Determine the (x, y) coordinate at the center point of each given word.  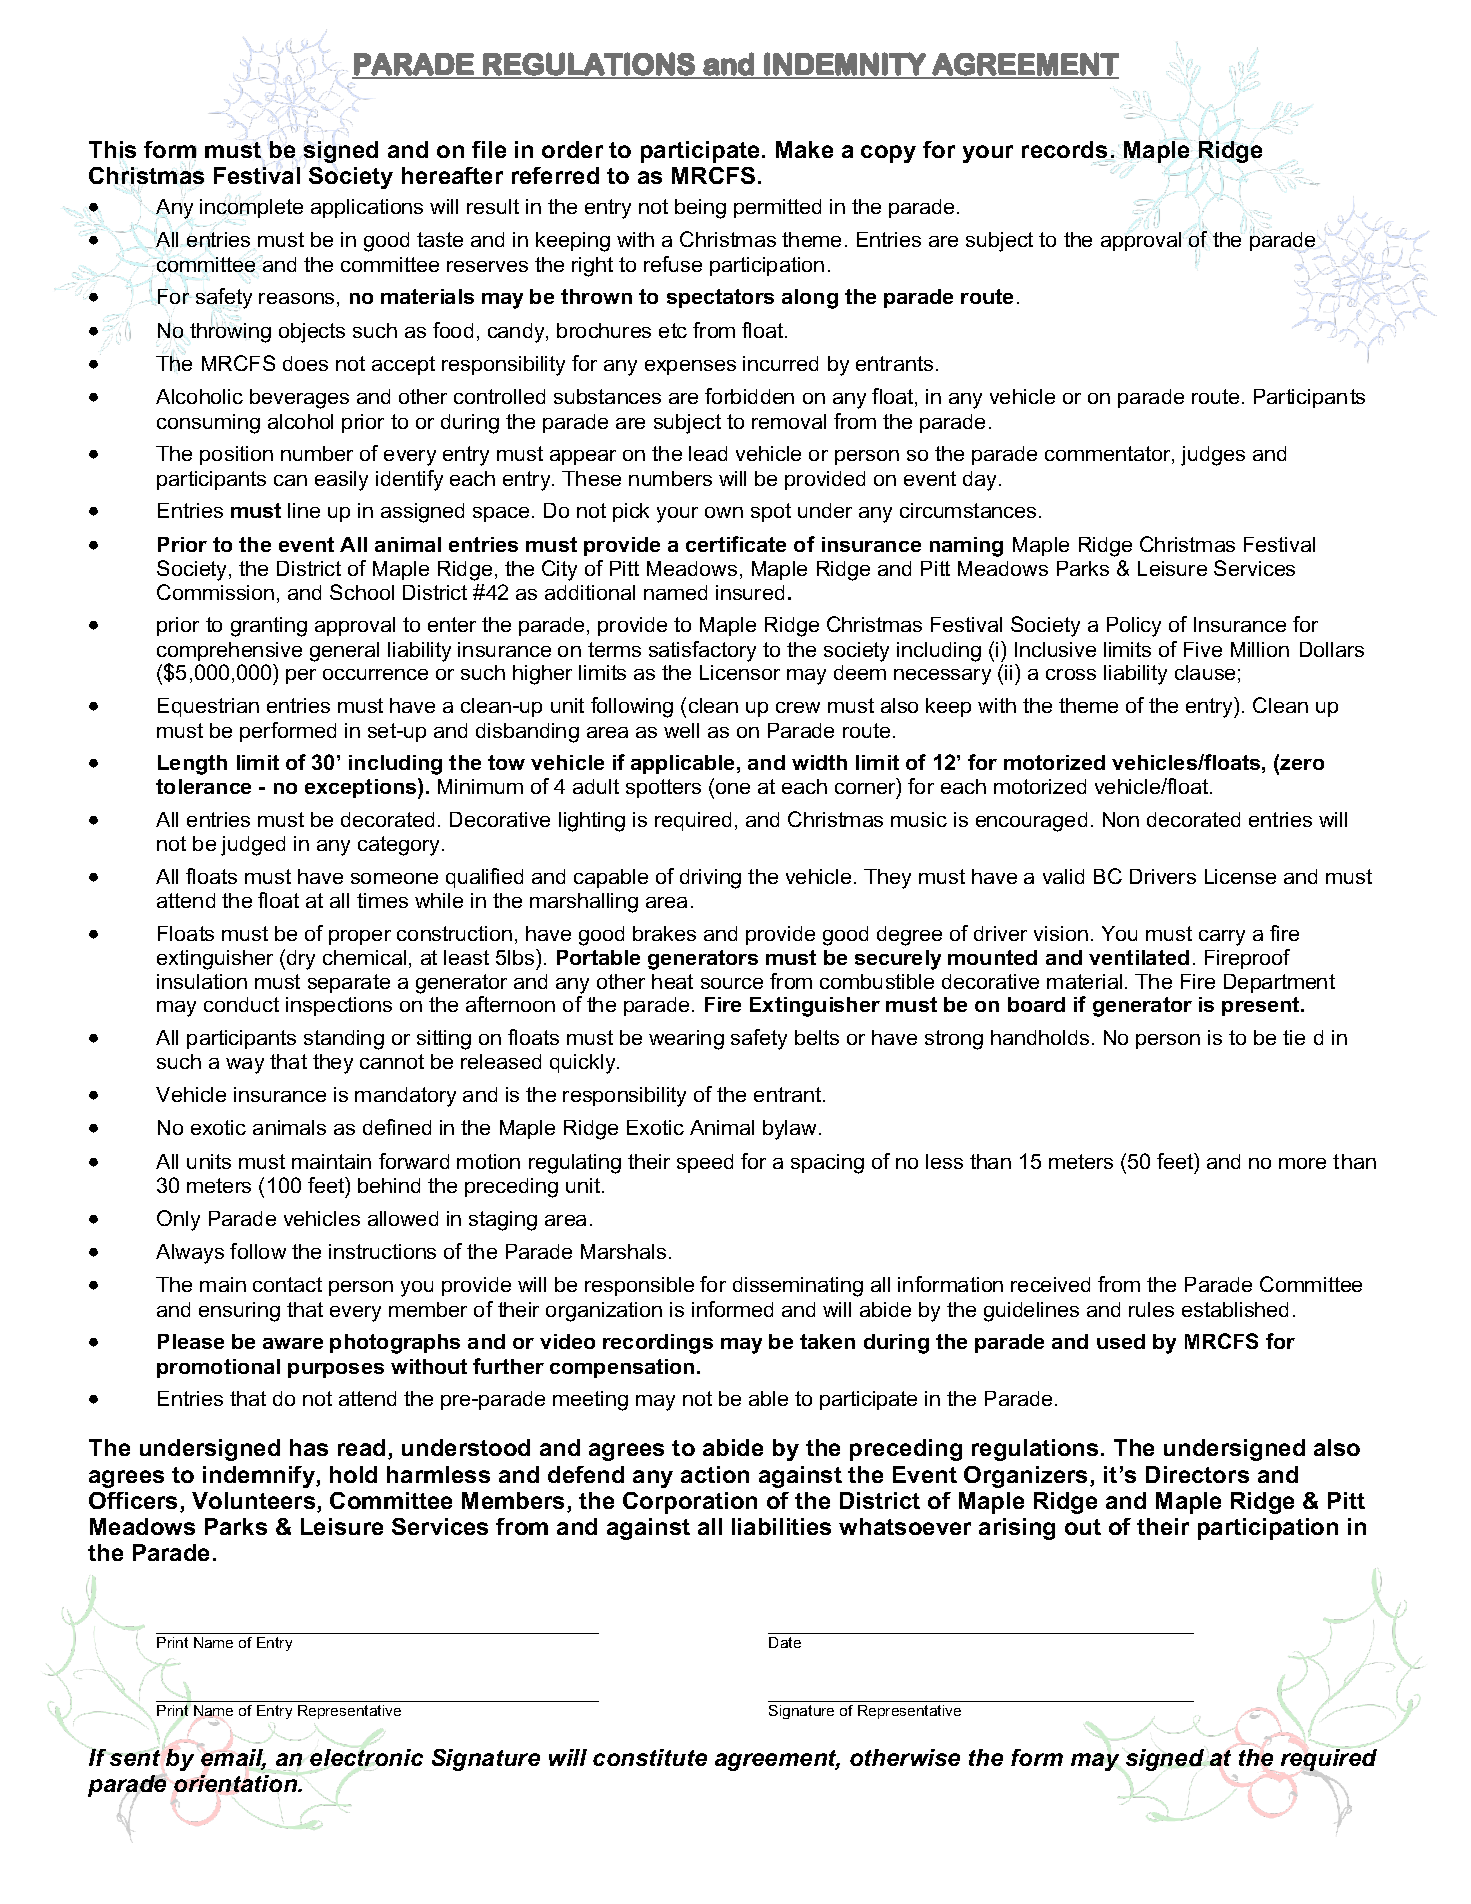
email (233, 1759)
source (732, 983)
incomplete (251, 209)
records (1066, 150)
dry (301, 960)
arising (1017, 1529)
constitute (650, 1757)
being (700, 209)
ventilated (1139, 957)
